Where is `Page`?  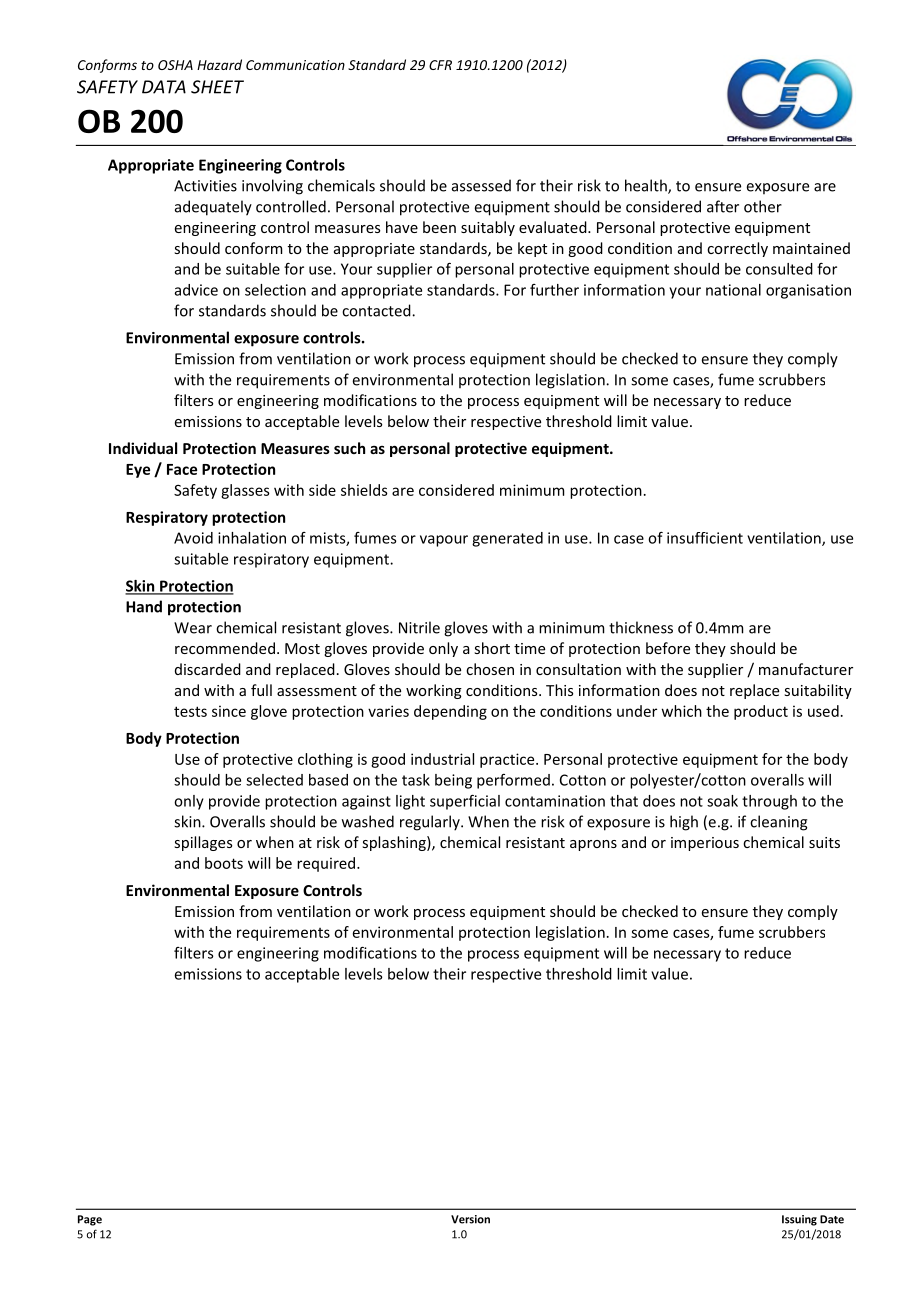 Page is located at coordinates (90, 1220).
